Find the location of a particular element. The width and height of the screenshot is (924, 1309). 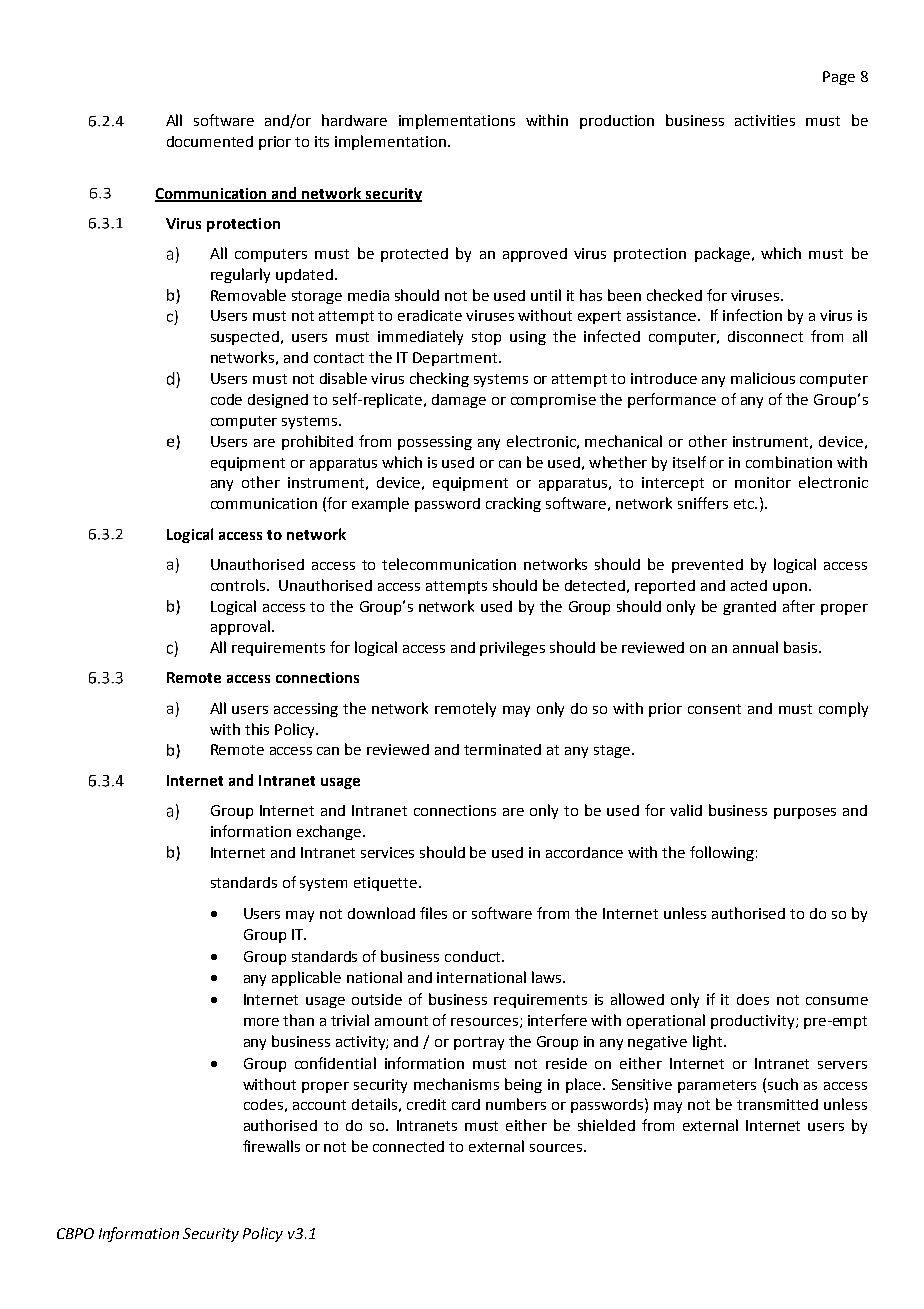

purposes is located at coordinates (805, 813).
